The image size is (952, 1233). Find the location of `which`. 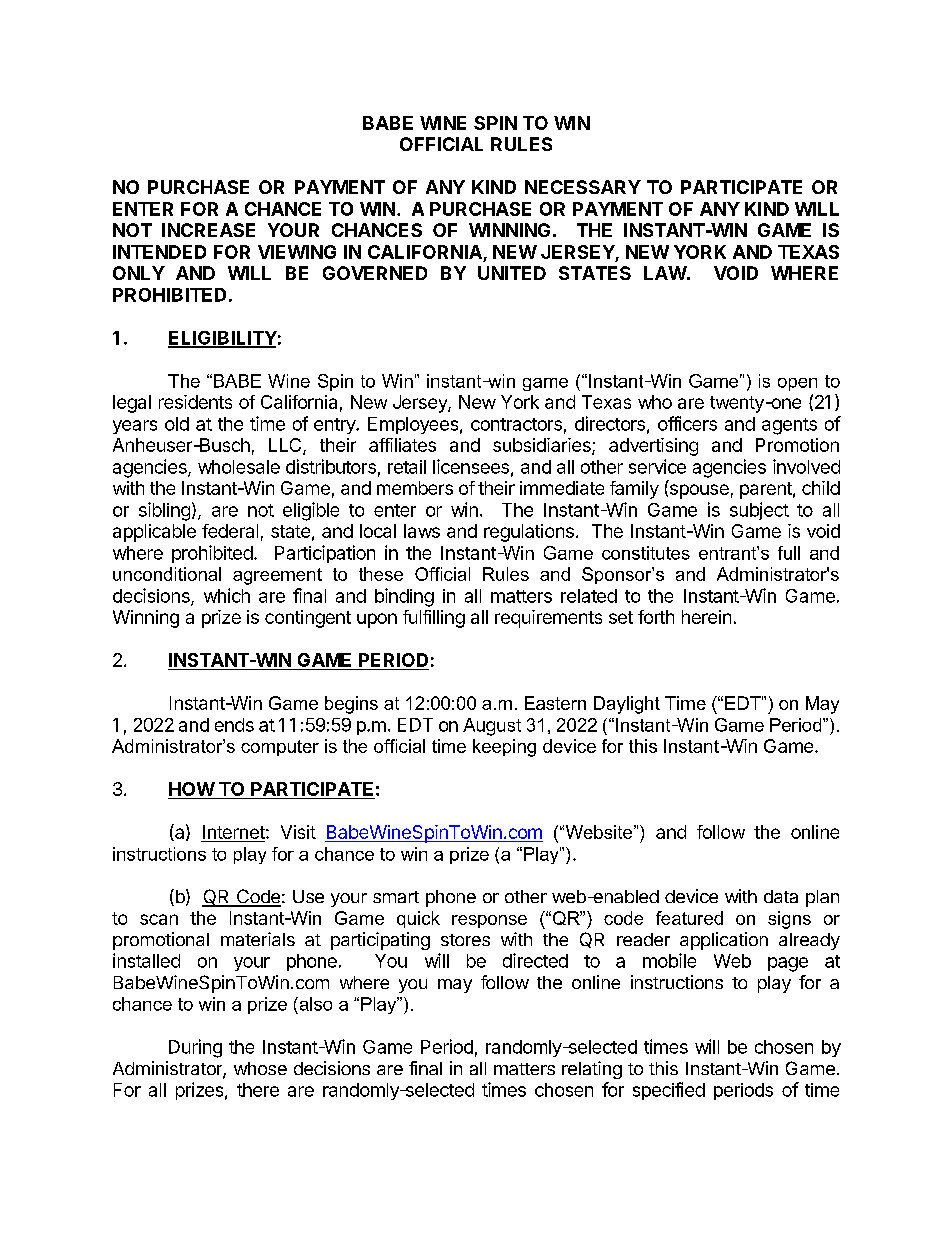

which is located at coordinates (227, 595).
